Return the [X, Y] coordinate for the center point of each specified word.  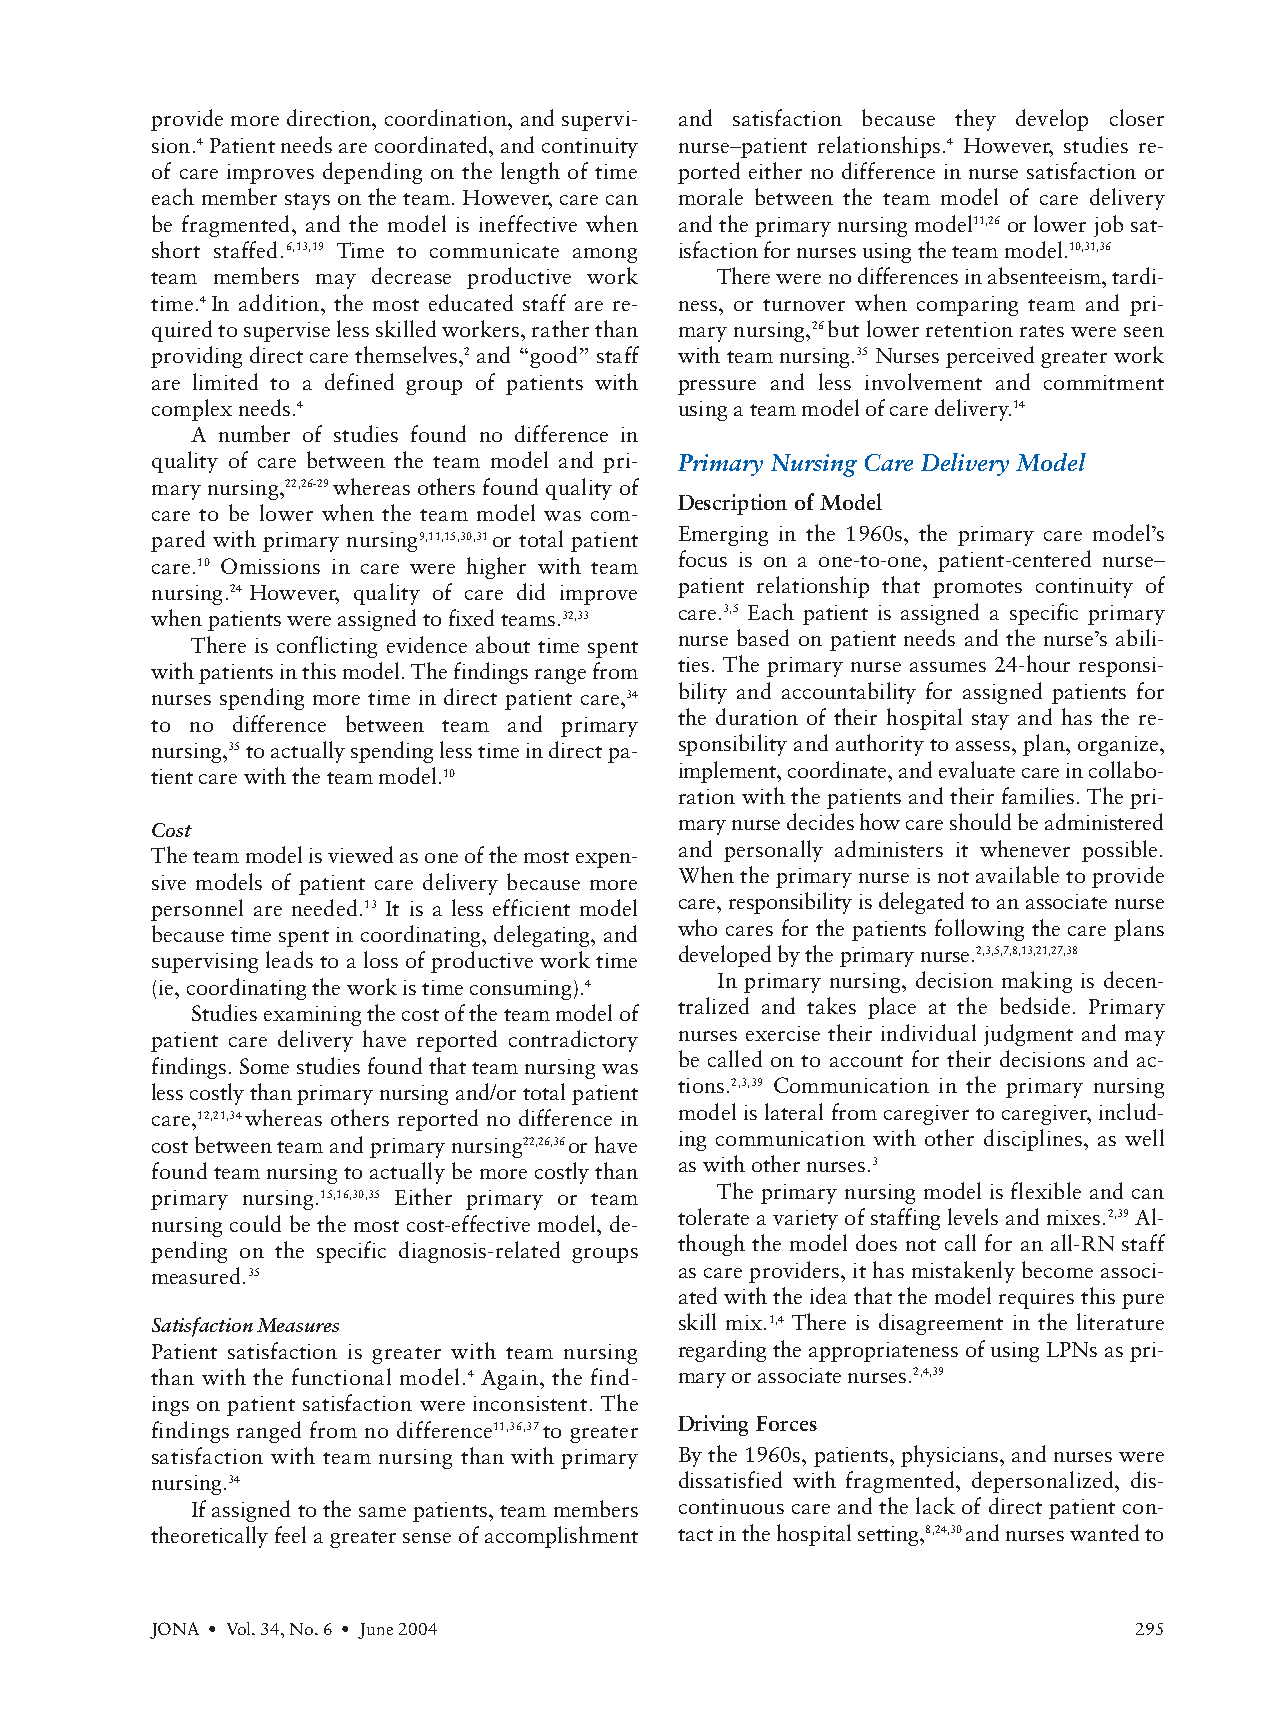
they [975, 120]
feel [290, 1534]
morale [711, 196]
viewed [360, 854]
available [1017, 874]
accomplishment [561, 1537]
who [697, 927]
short [176, 249]
